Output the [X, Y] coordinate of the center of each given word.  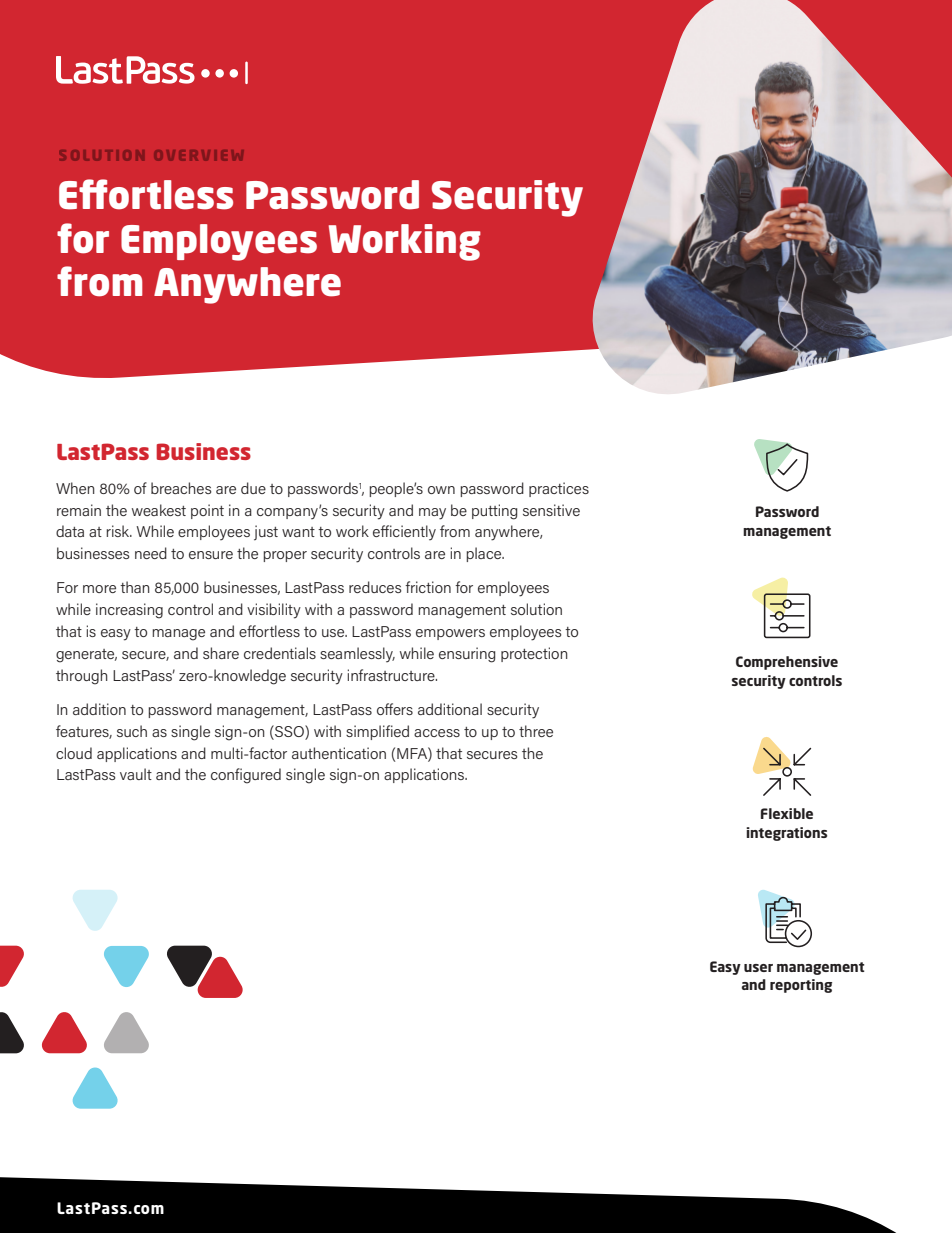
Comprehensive [787, 663]
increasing [129, 611]
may [432, 514]
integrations [786, 834]
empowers [450, 634]
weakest [159, 510]
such [132, 731]
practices [559, 489]
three [536, 731]
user [758, 968]
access [437, 733]
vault [136, 774]
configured [246, 776]
